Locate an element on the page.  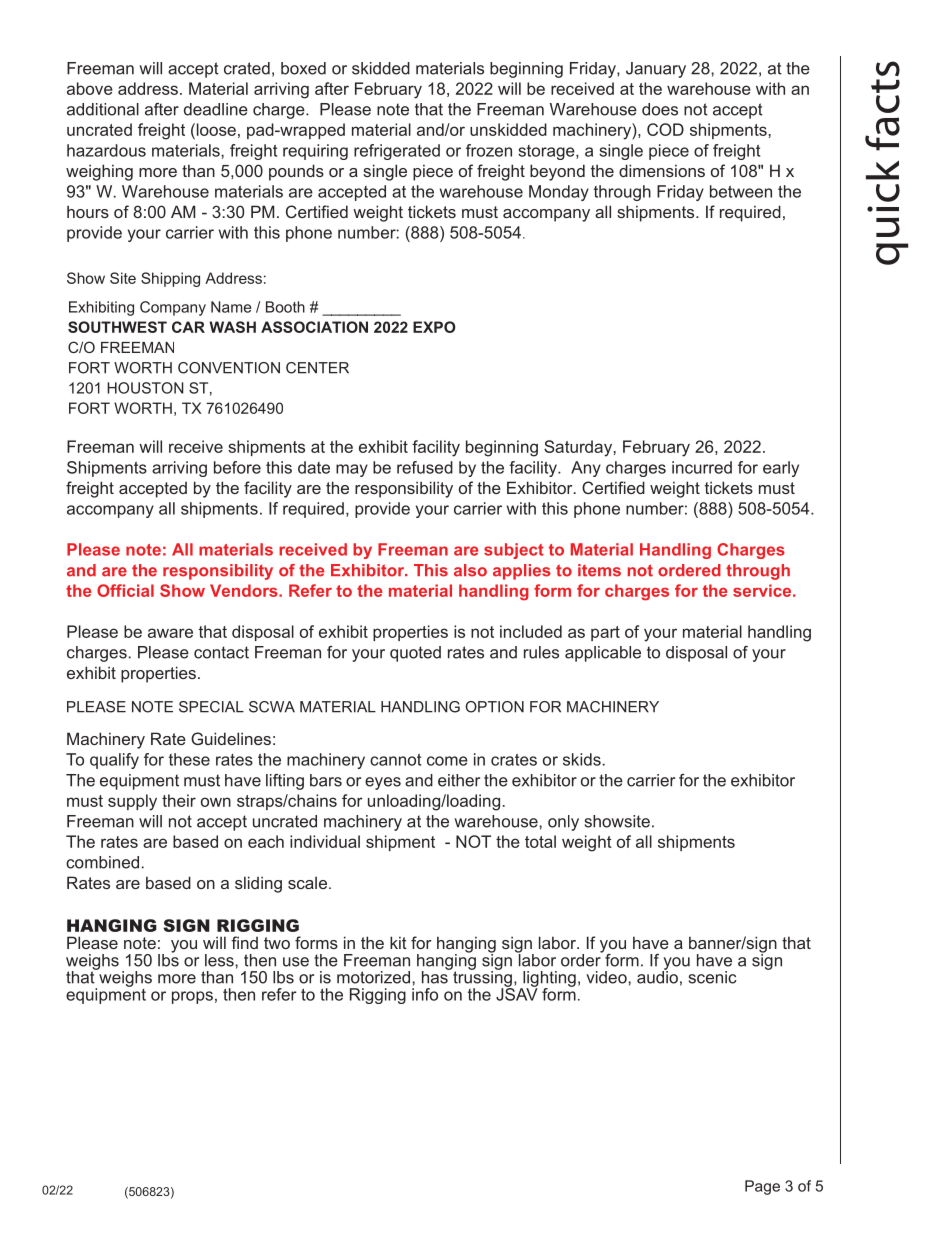
props is located at coordinates (192, 997).
